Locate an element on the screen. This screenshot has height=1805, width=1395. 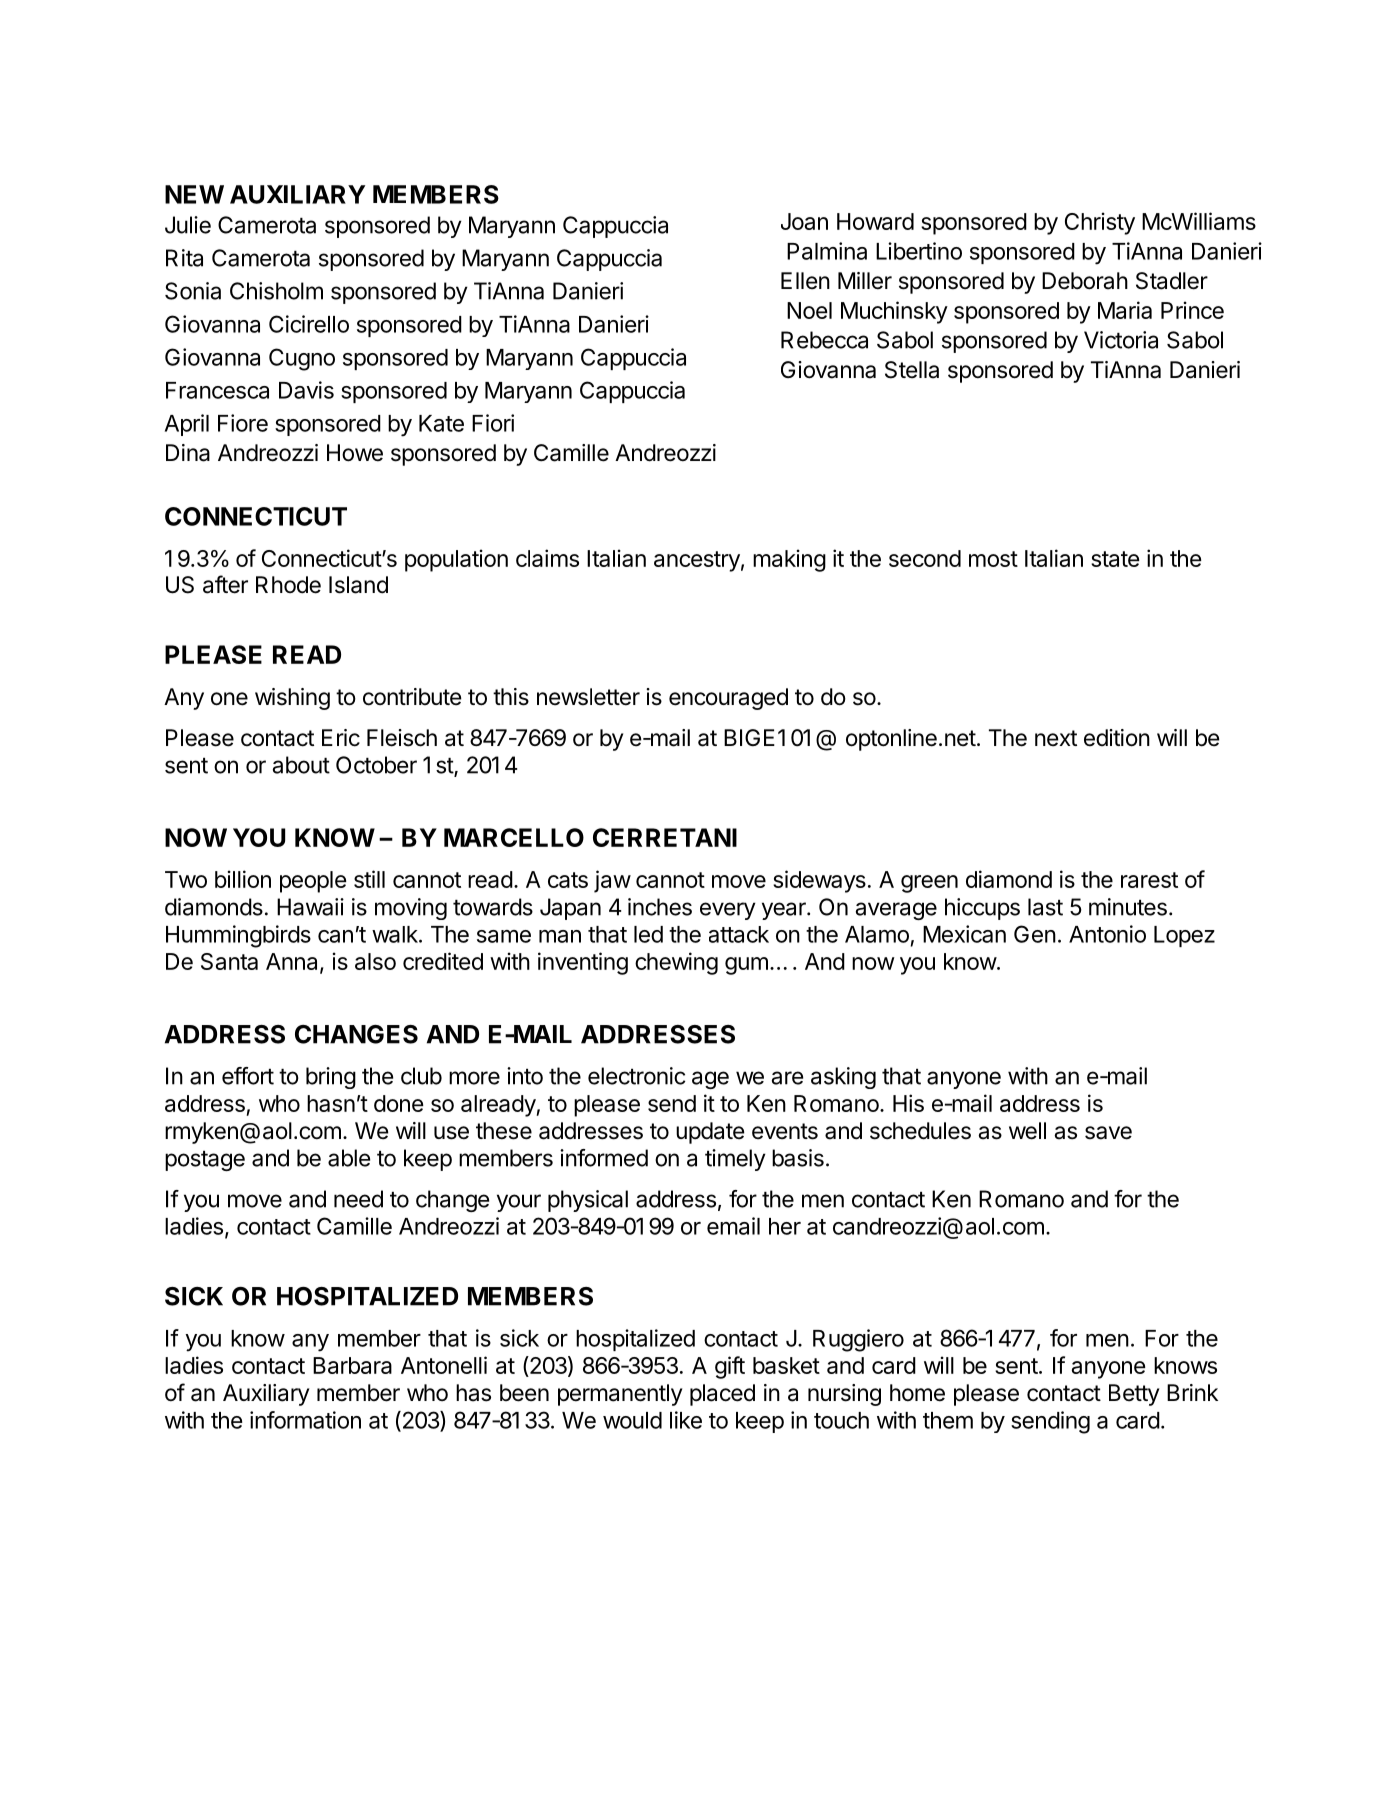
Chisholm is located at coordinates (276, 291).
